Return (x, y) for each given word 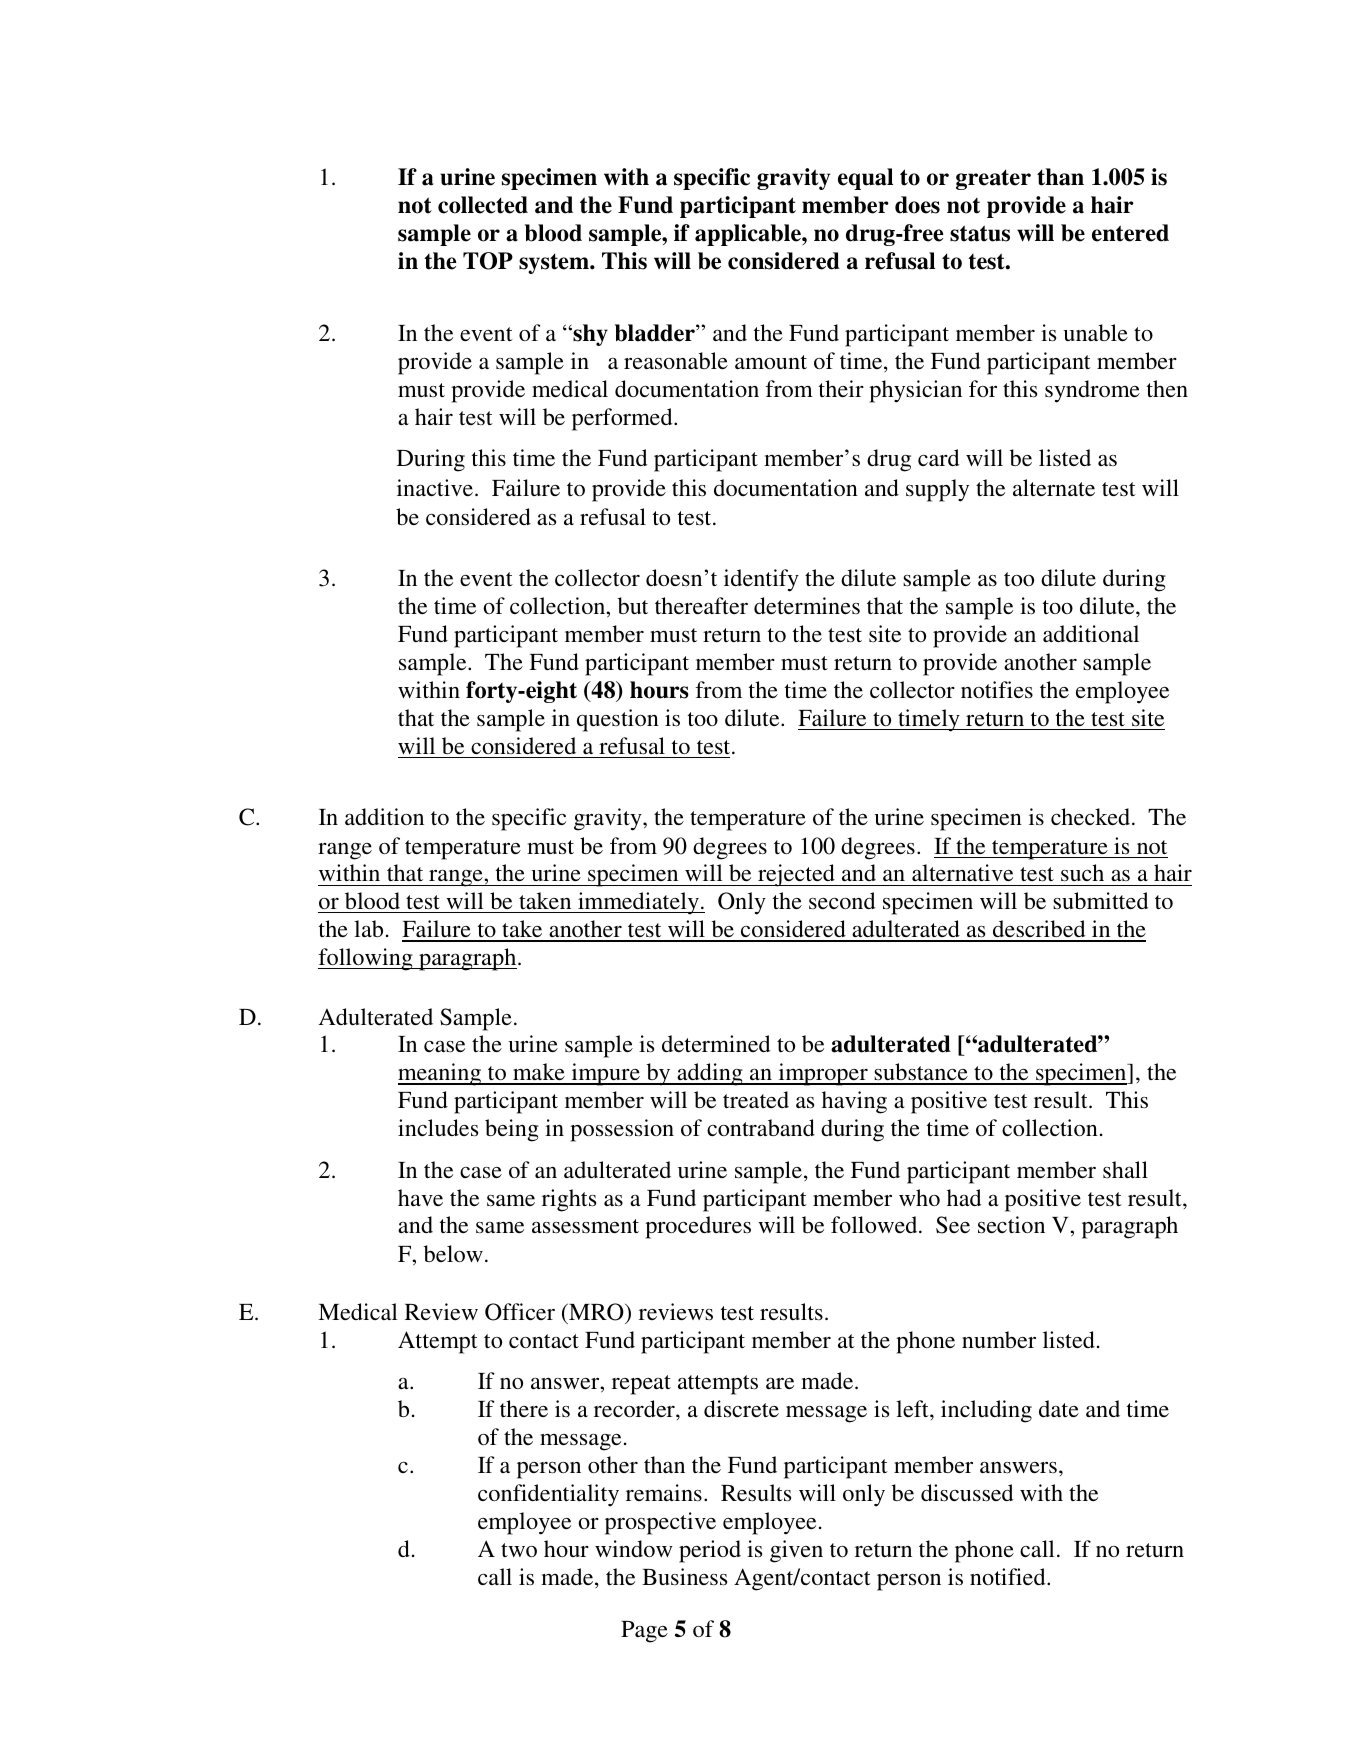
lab (368, 928)
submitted (1100, 901)
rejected (796, 875)
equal (865, 179)
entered (1130, 233)
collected (483, 205)
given (796, 1551)
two (519, 1550)
